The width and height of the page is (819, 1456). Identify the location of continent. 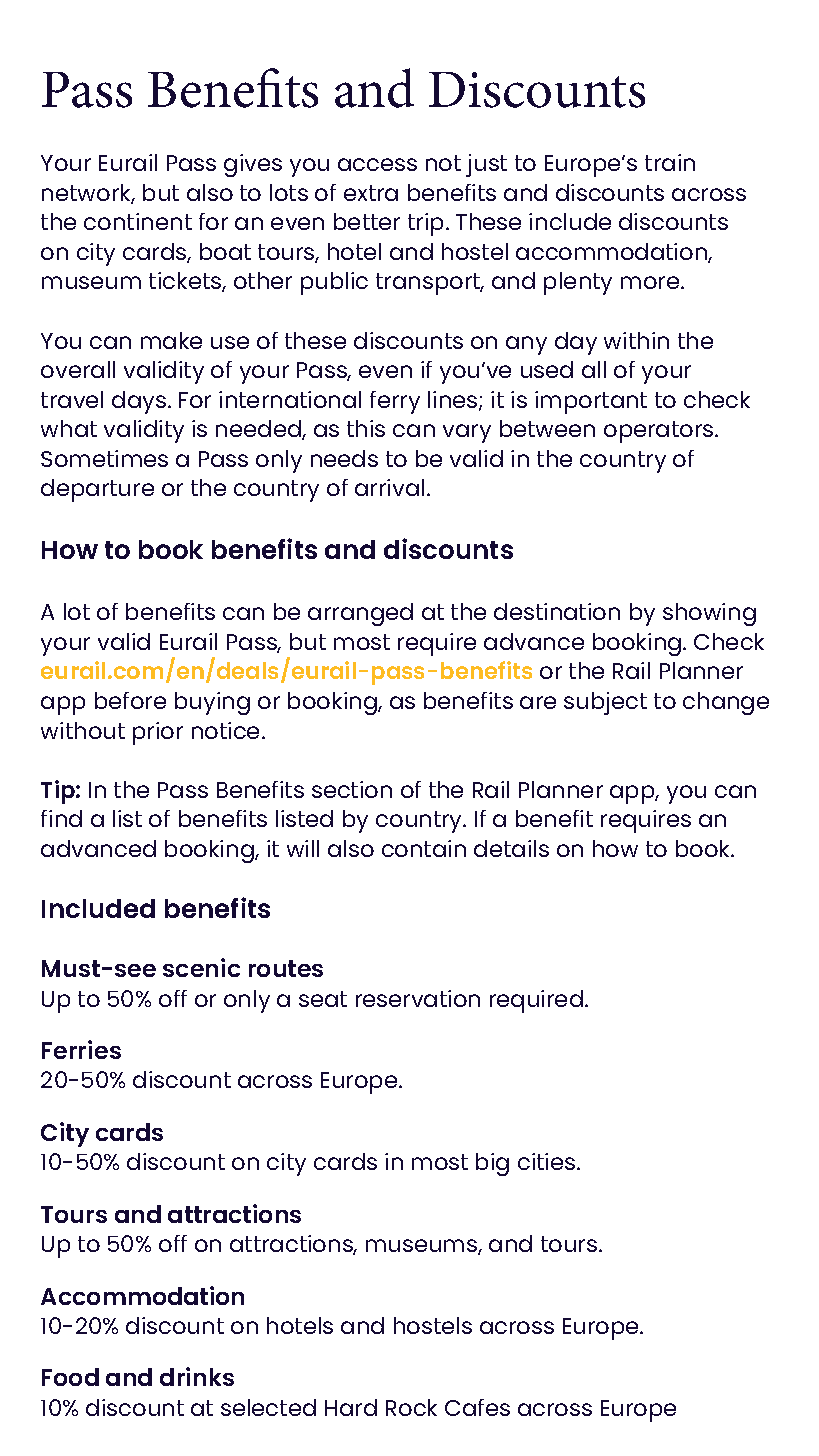
(138, 221).
